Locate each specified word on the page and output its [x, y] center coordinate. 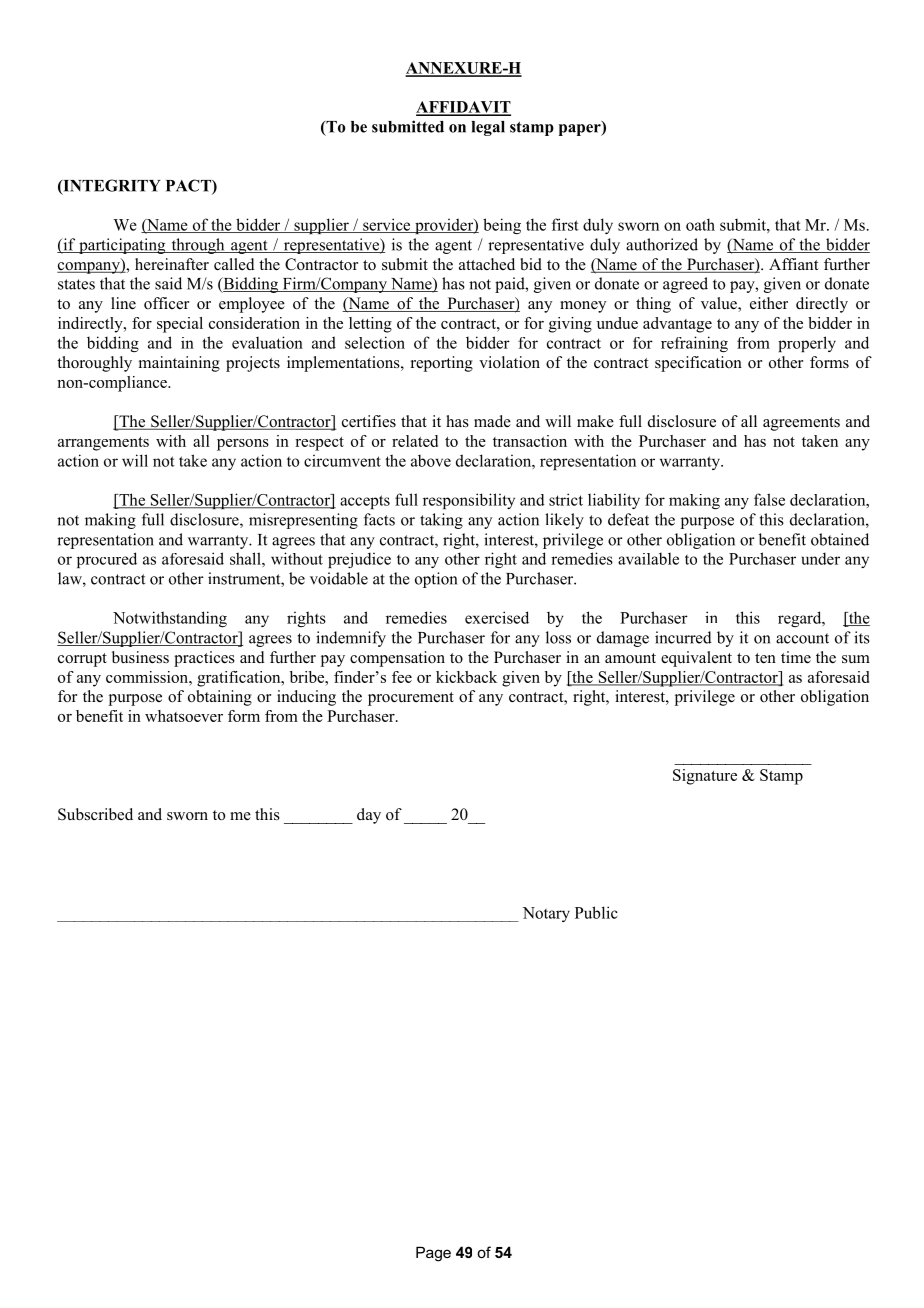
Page [433, 1254]
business [140, 657]
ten [765, 658]
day [369, 816]
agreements [801, 424]
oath [700, 224]
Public [596, 912]
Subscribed [95, 814]
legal [488, 128]
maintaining [179, 364]
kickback [466, 677]
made [492, 421]
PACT [189, 186]
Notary [546, 914]
